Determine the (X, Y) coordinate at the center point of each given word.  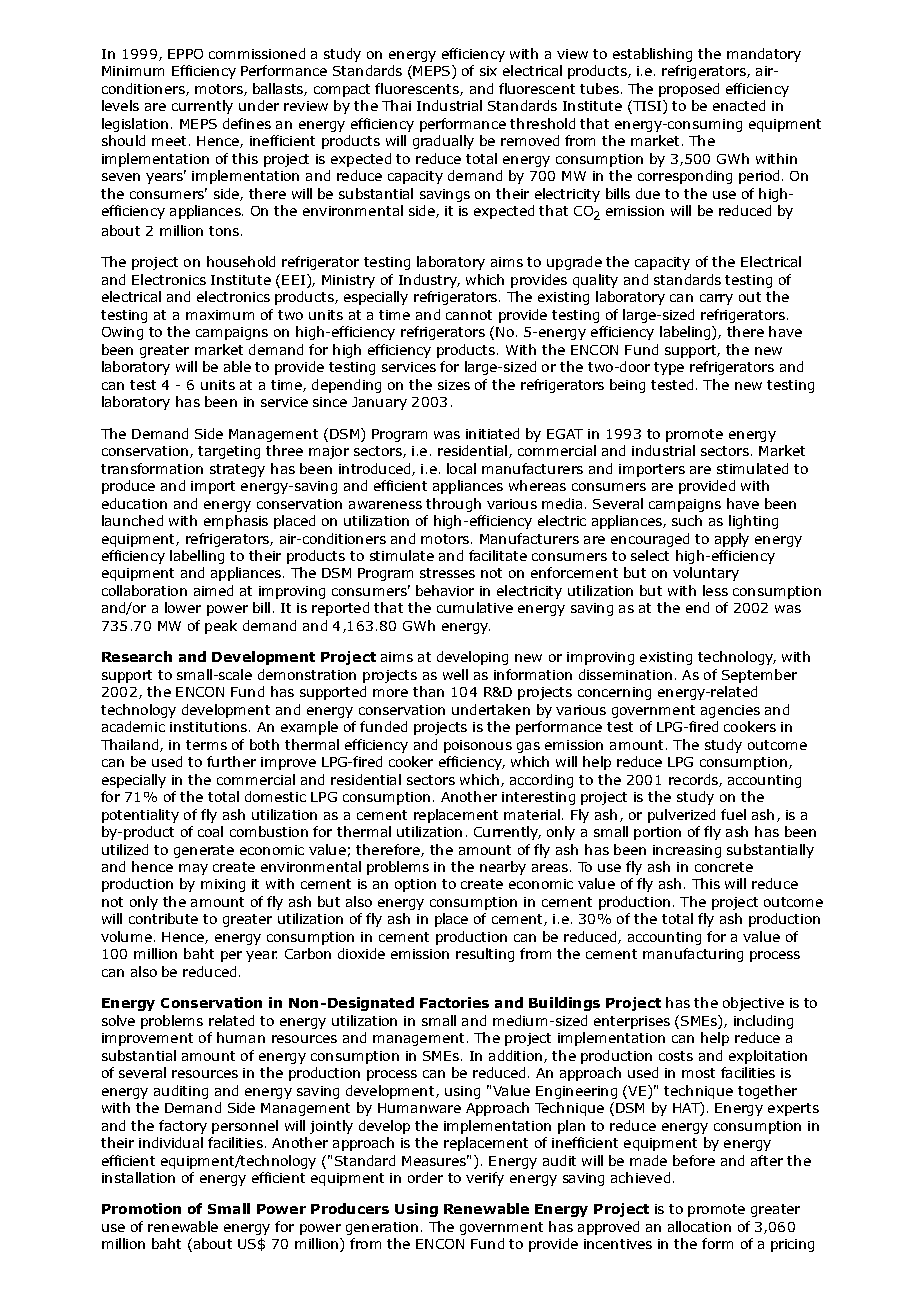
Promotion (141, 1208)
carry (716, 299)
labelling (197, 557)
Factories (454, 1002)
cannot (469, 315)
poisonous (478, 746)
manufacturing (693, 955)
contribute (163, 918)
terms (206, 745)
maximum (220, 315)
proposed (689, 90)
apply (732, 540)
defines (247, 123)
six (488, 71)
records (694, 780)
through (453, 505)
